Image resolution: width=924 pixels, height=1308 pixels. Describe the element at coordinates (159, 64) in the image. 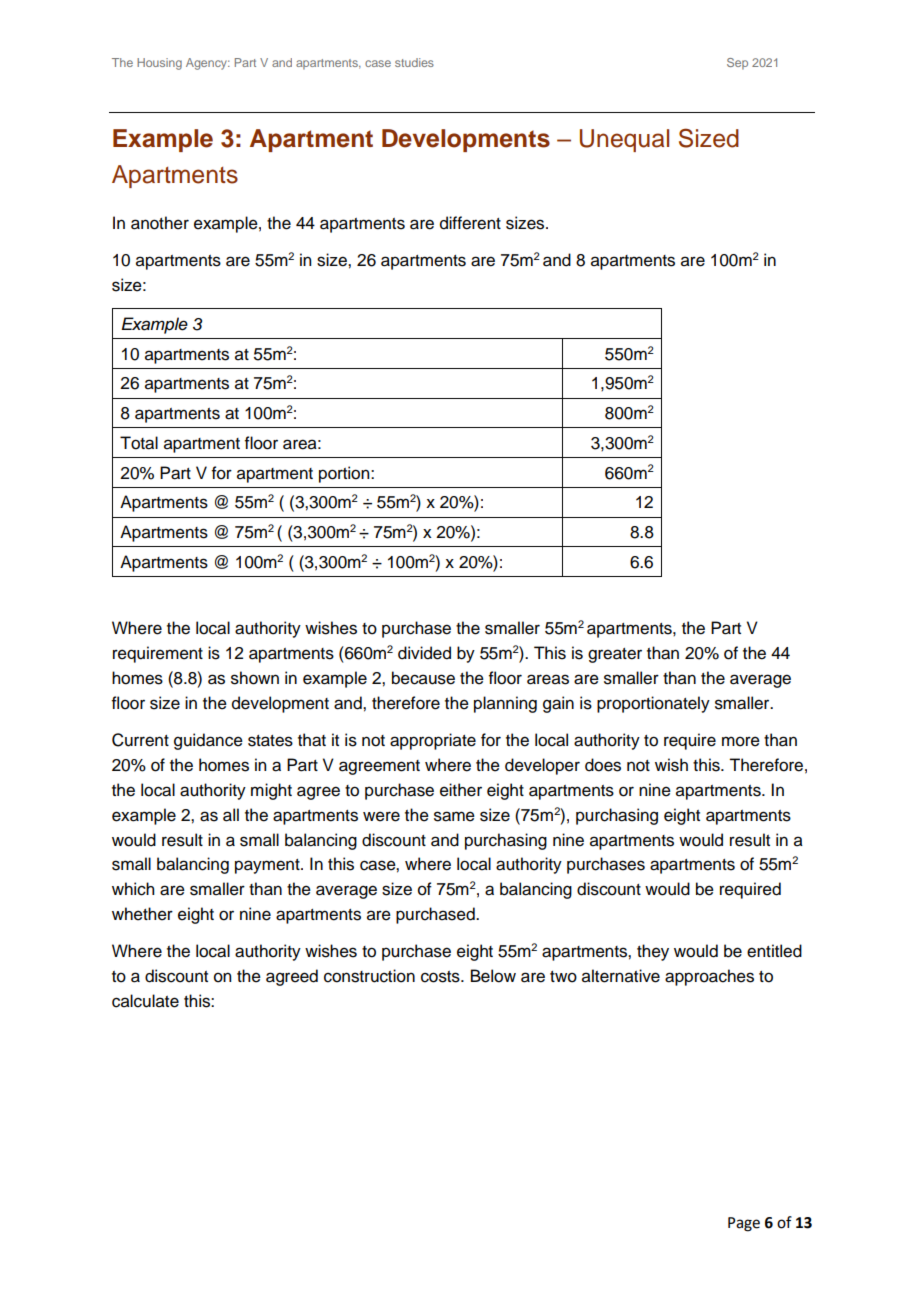

I see `Housing` at that location.
